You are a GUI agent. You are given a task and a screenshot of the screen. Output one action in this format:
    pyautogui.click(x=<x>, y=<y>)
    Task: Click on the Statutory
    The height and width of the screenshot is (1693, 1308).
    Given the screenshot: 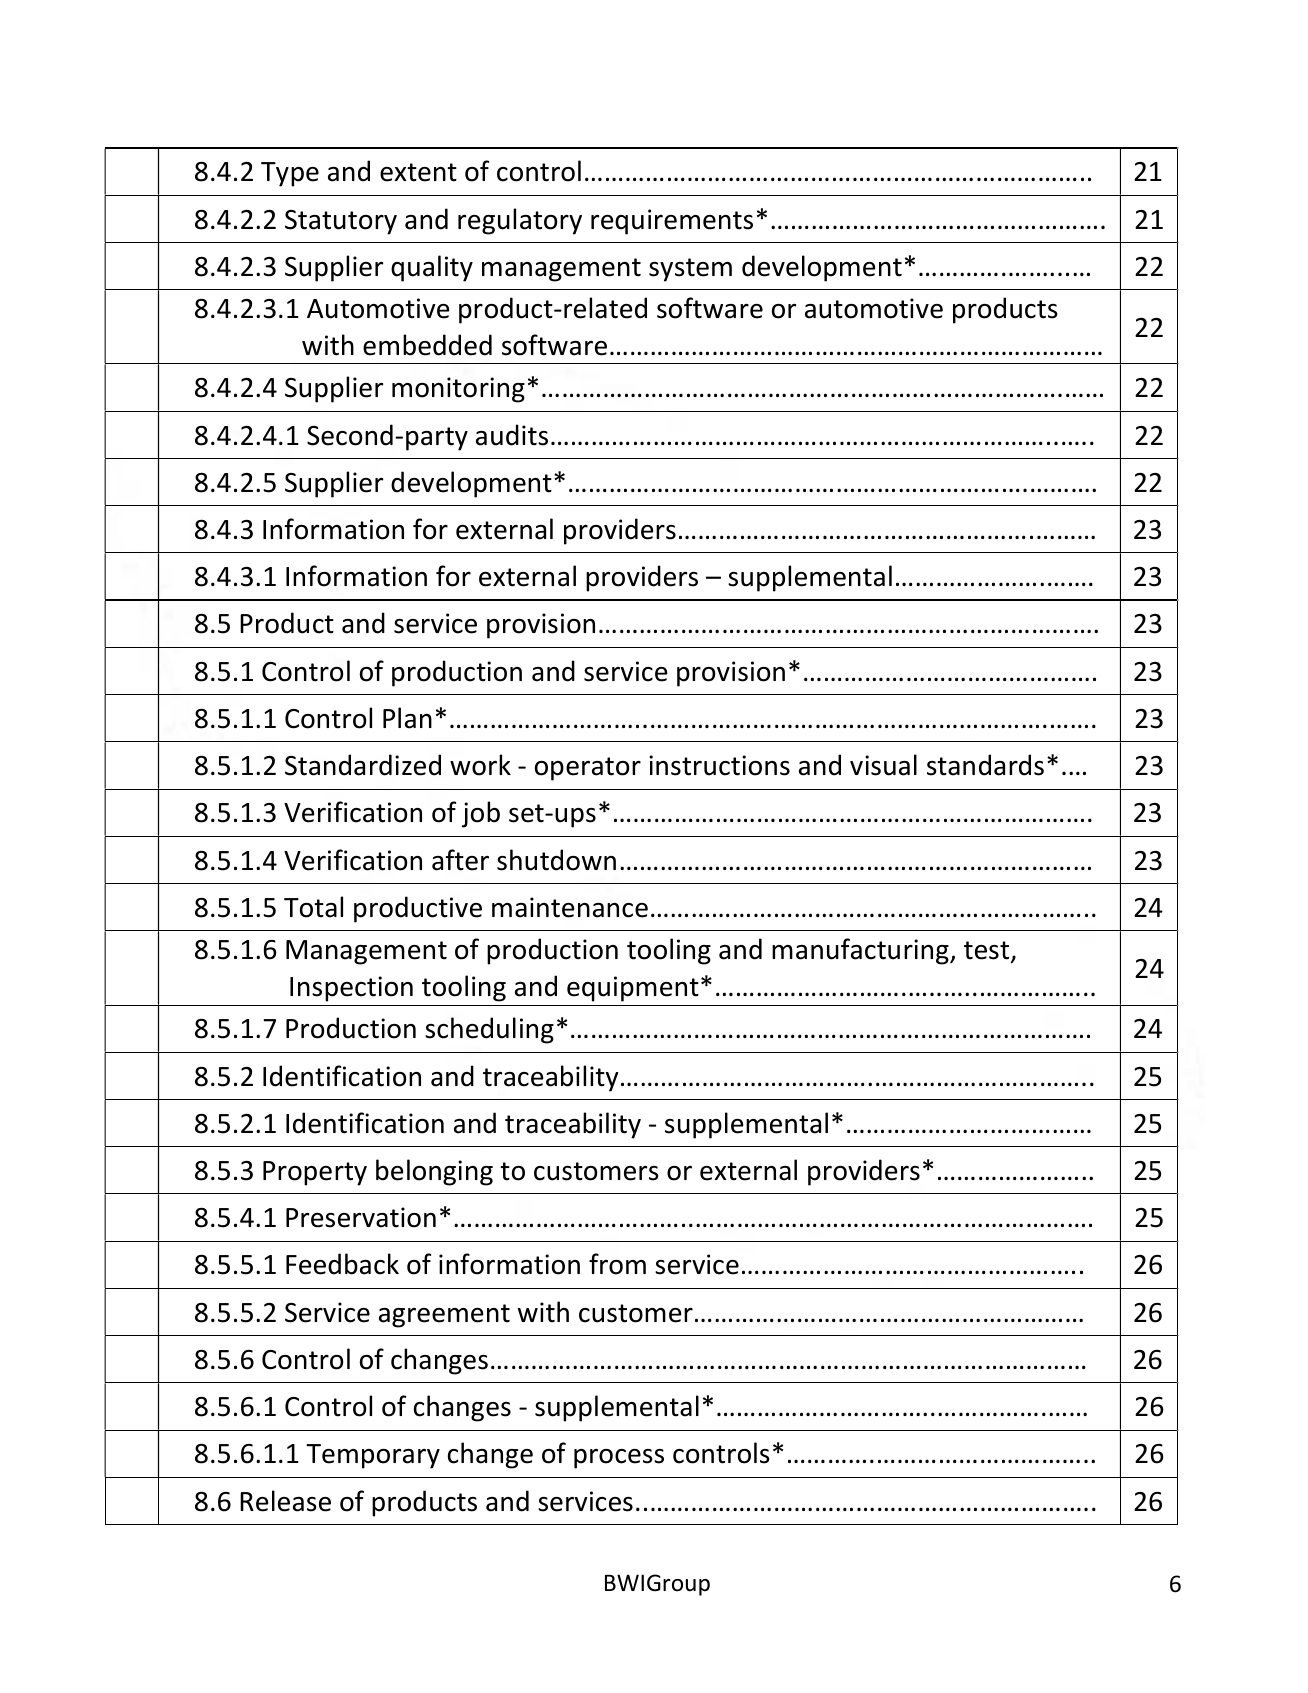 What is the action you would take?
    pyautogui.click(x=341, y=222)
